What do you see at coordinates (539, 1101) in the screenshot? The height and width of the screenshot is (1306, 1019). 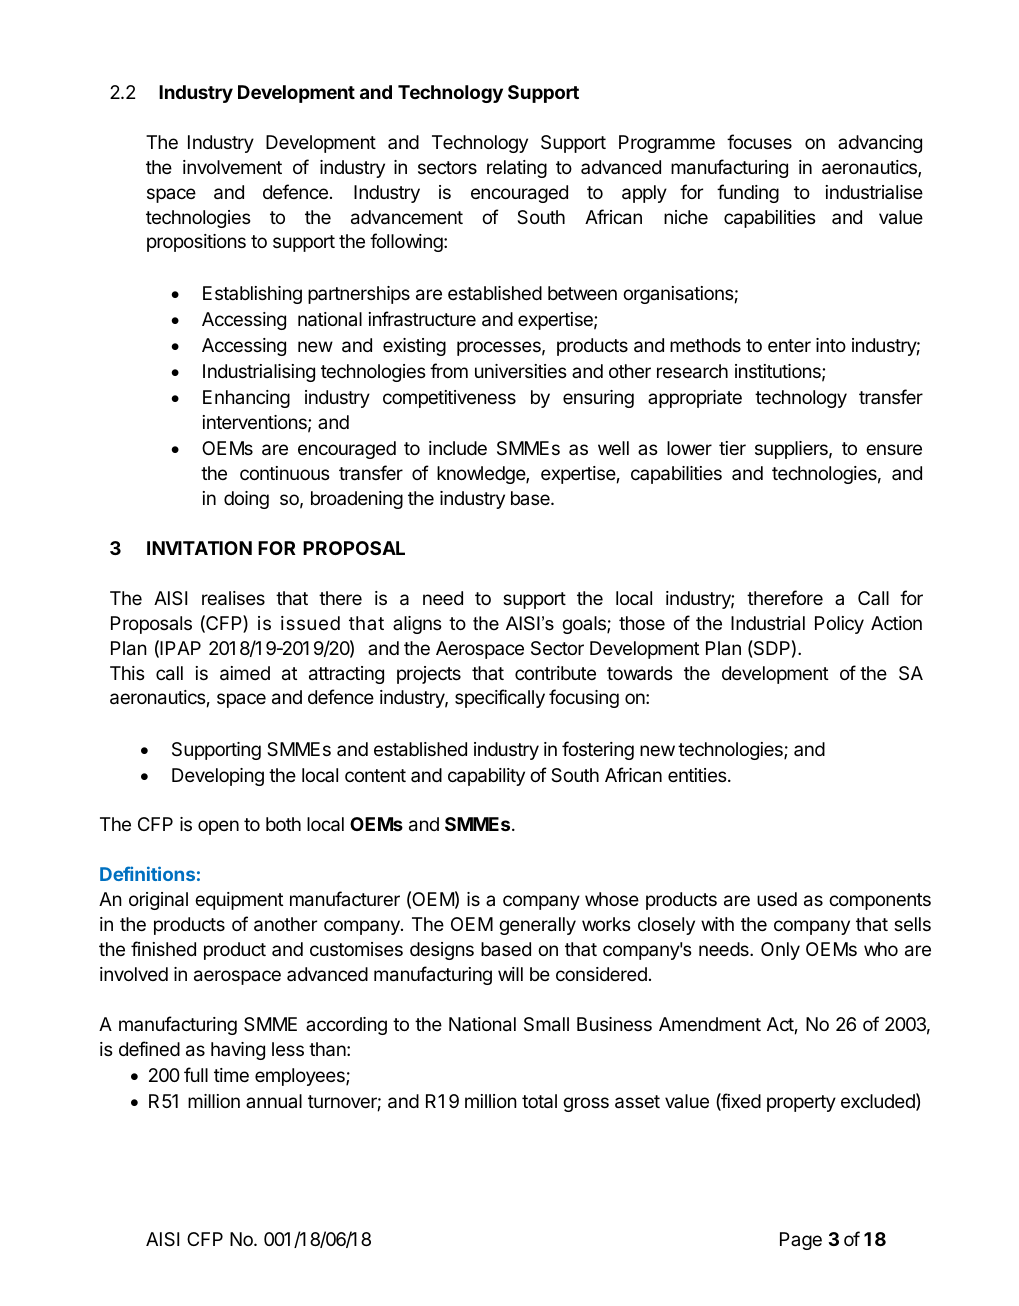 I see `total` at bounding box center [539, 1101].
